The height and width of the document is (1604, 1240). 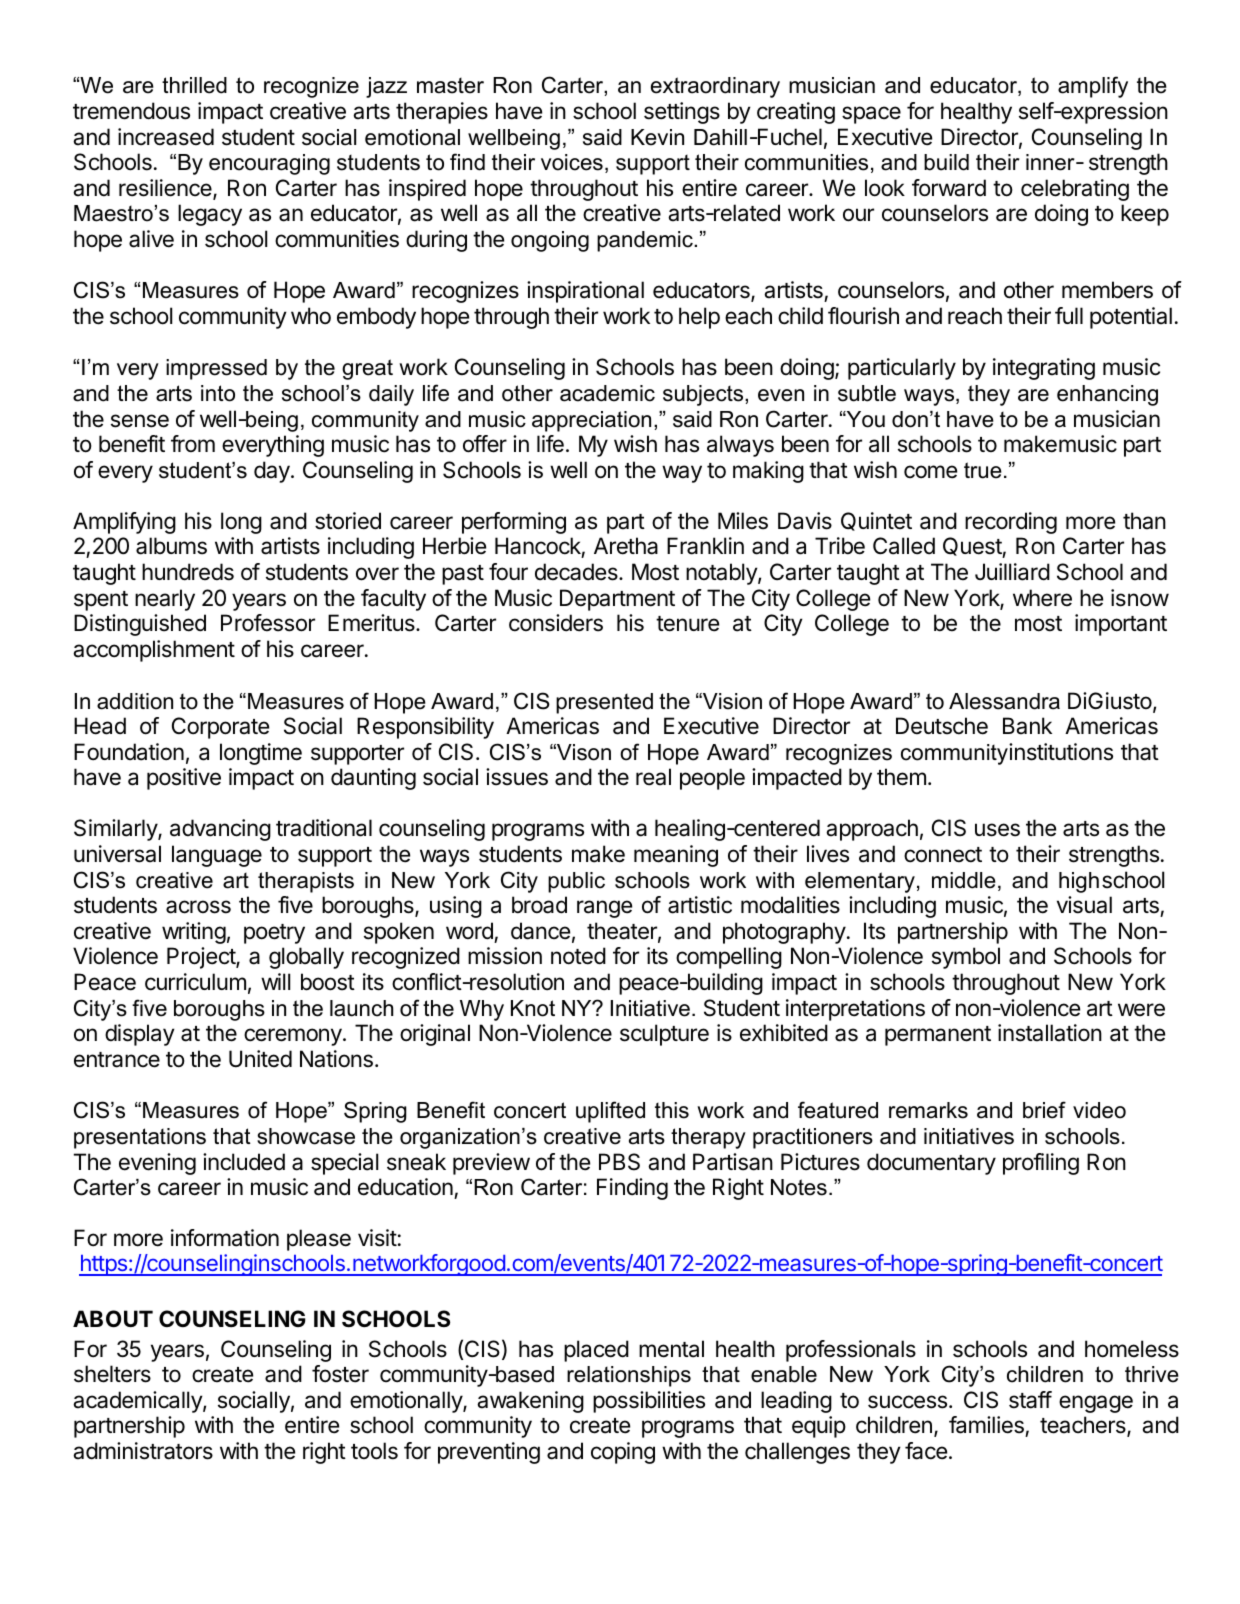 I want to click on Aretha, so click(x=626, y=546).
